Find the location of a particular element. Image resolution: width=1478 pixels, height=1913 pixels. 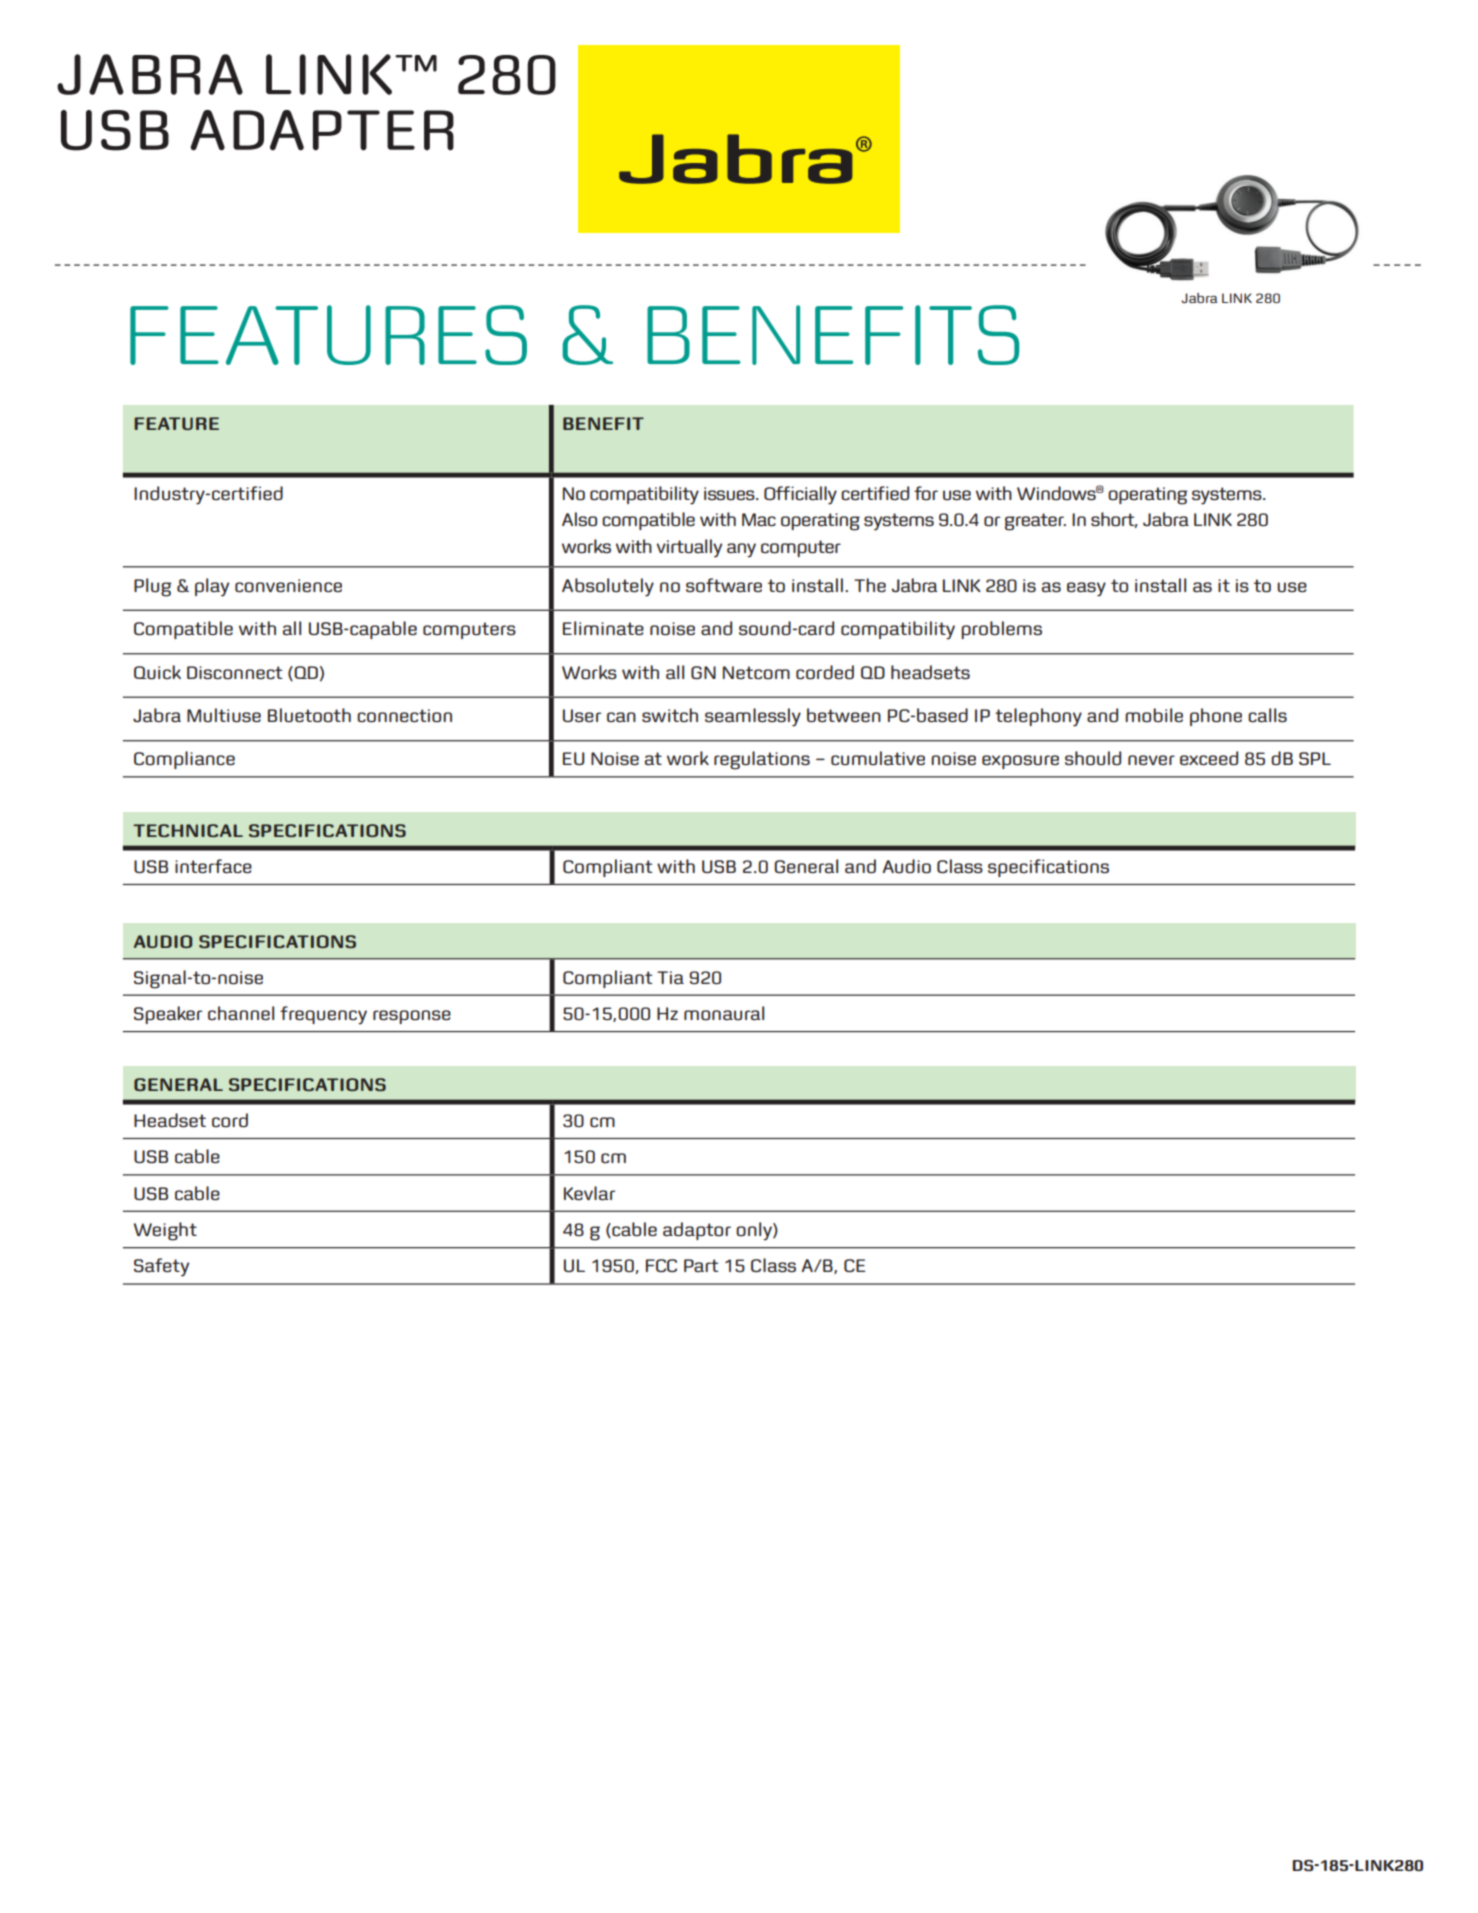

Tia is located at coordinates (670, 977).
